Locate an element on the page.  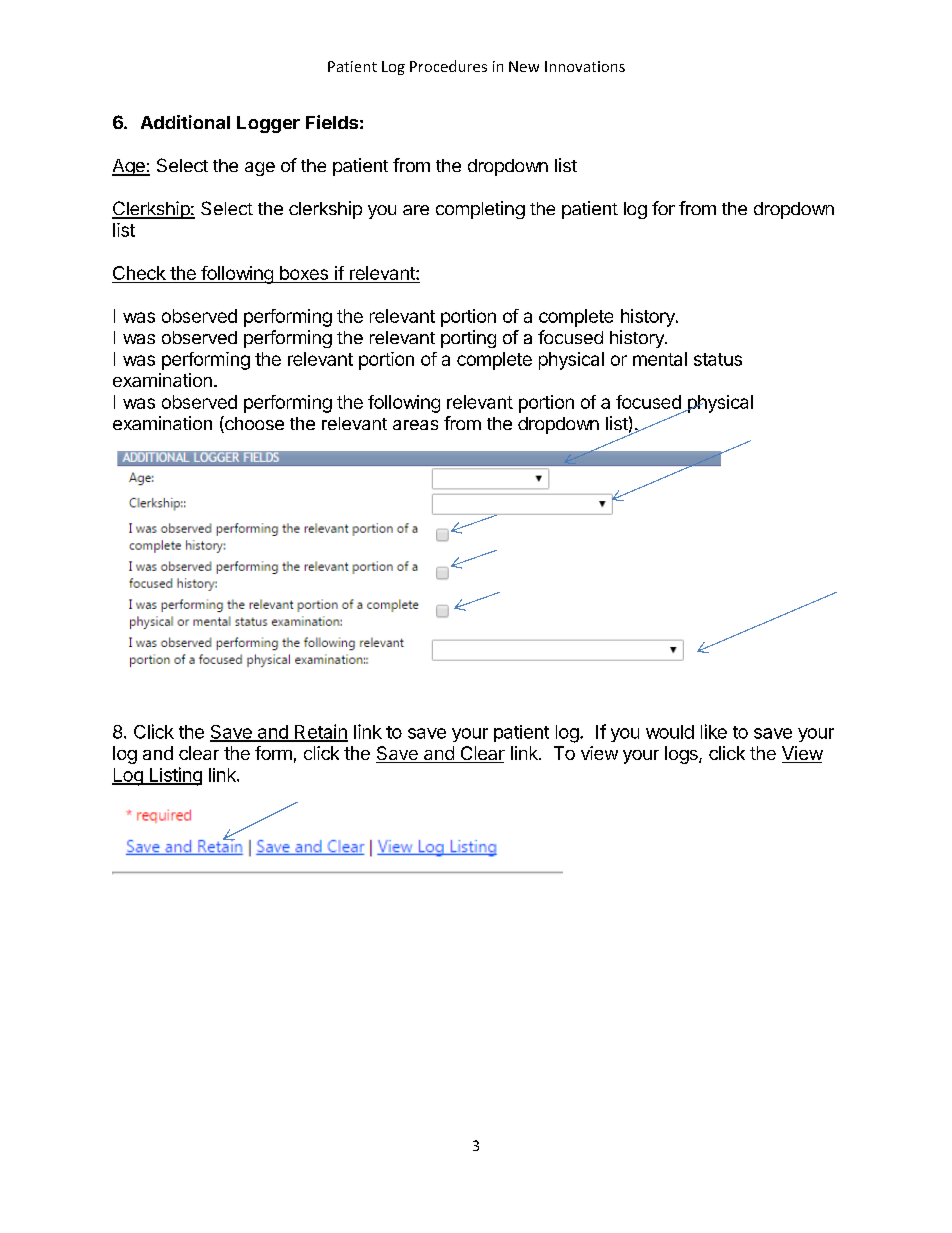
Check is located at coordinates (140, 274).
